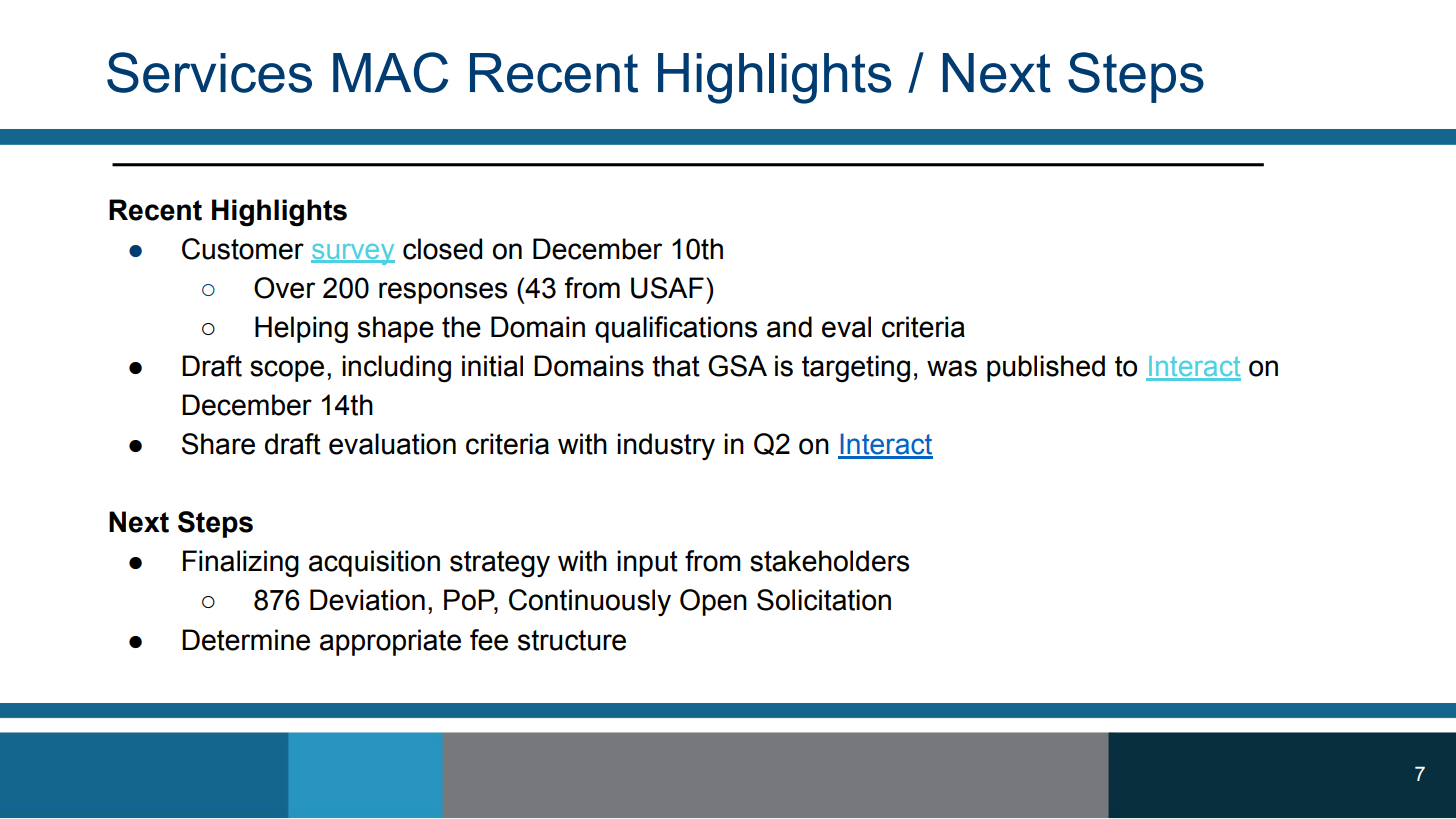 This screenshot has width=1456, height=819. I want to click on structure, so click(572, 640).
